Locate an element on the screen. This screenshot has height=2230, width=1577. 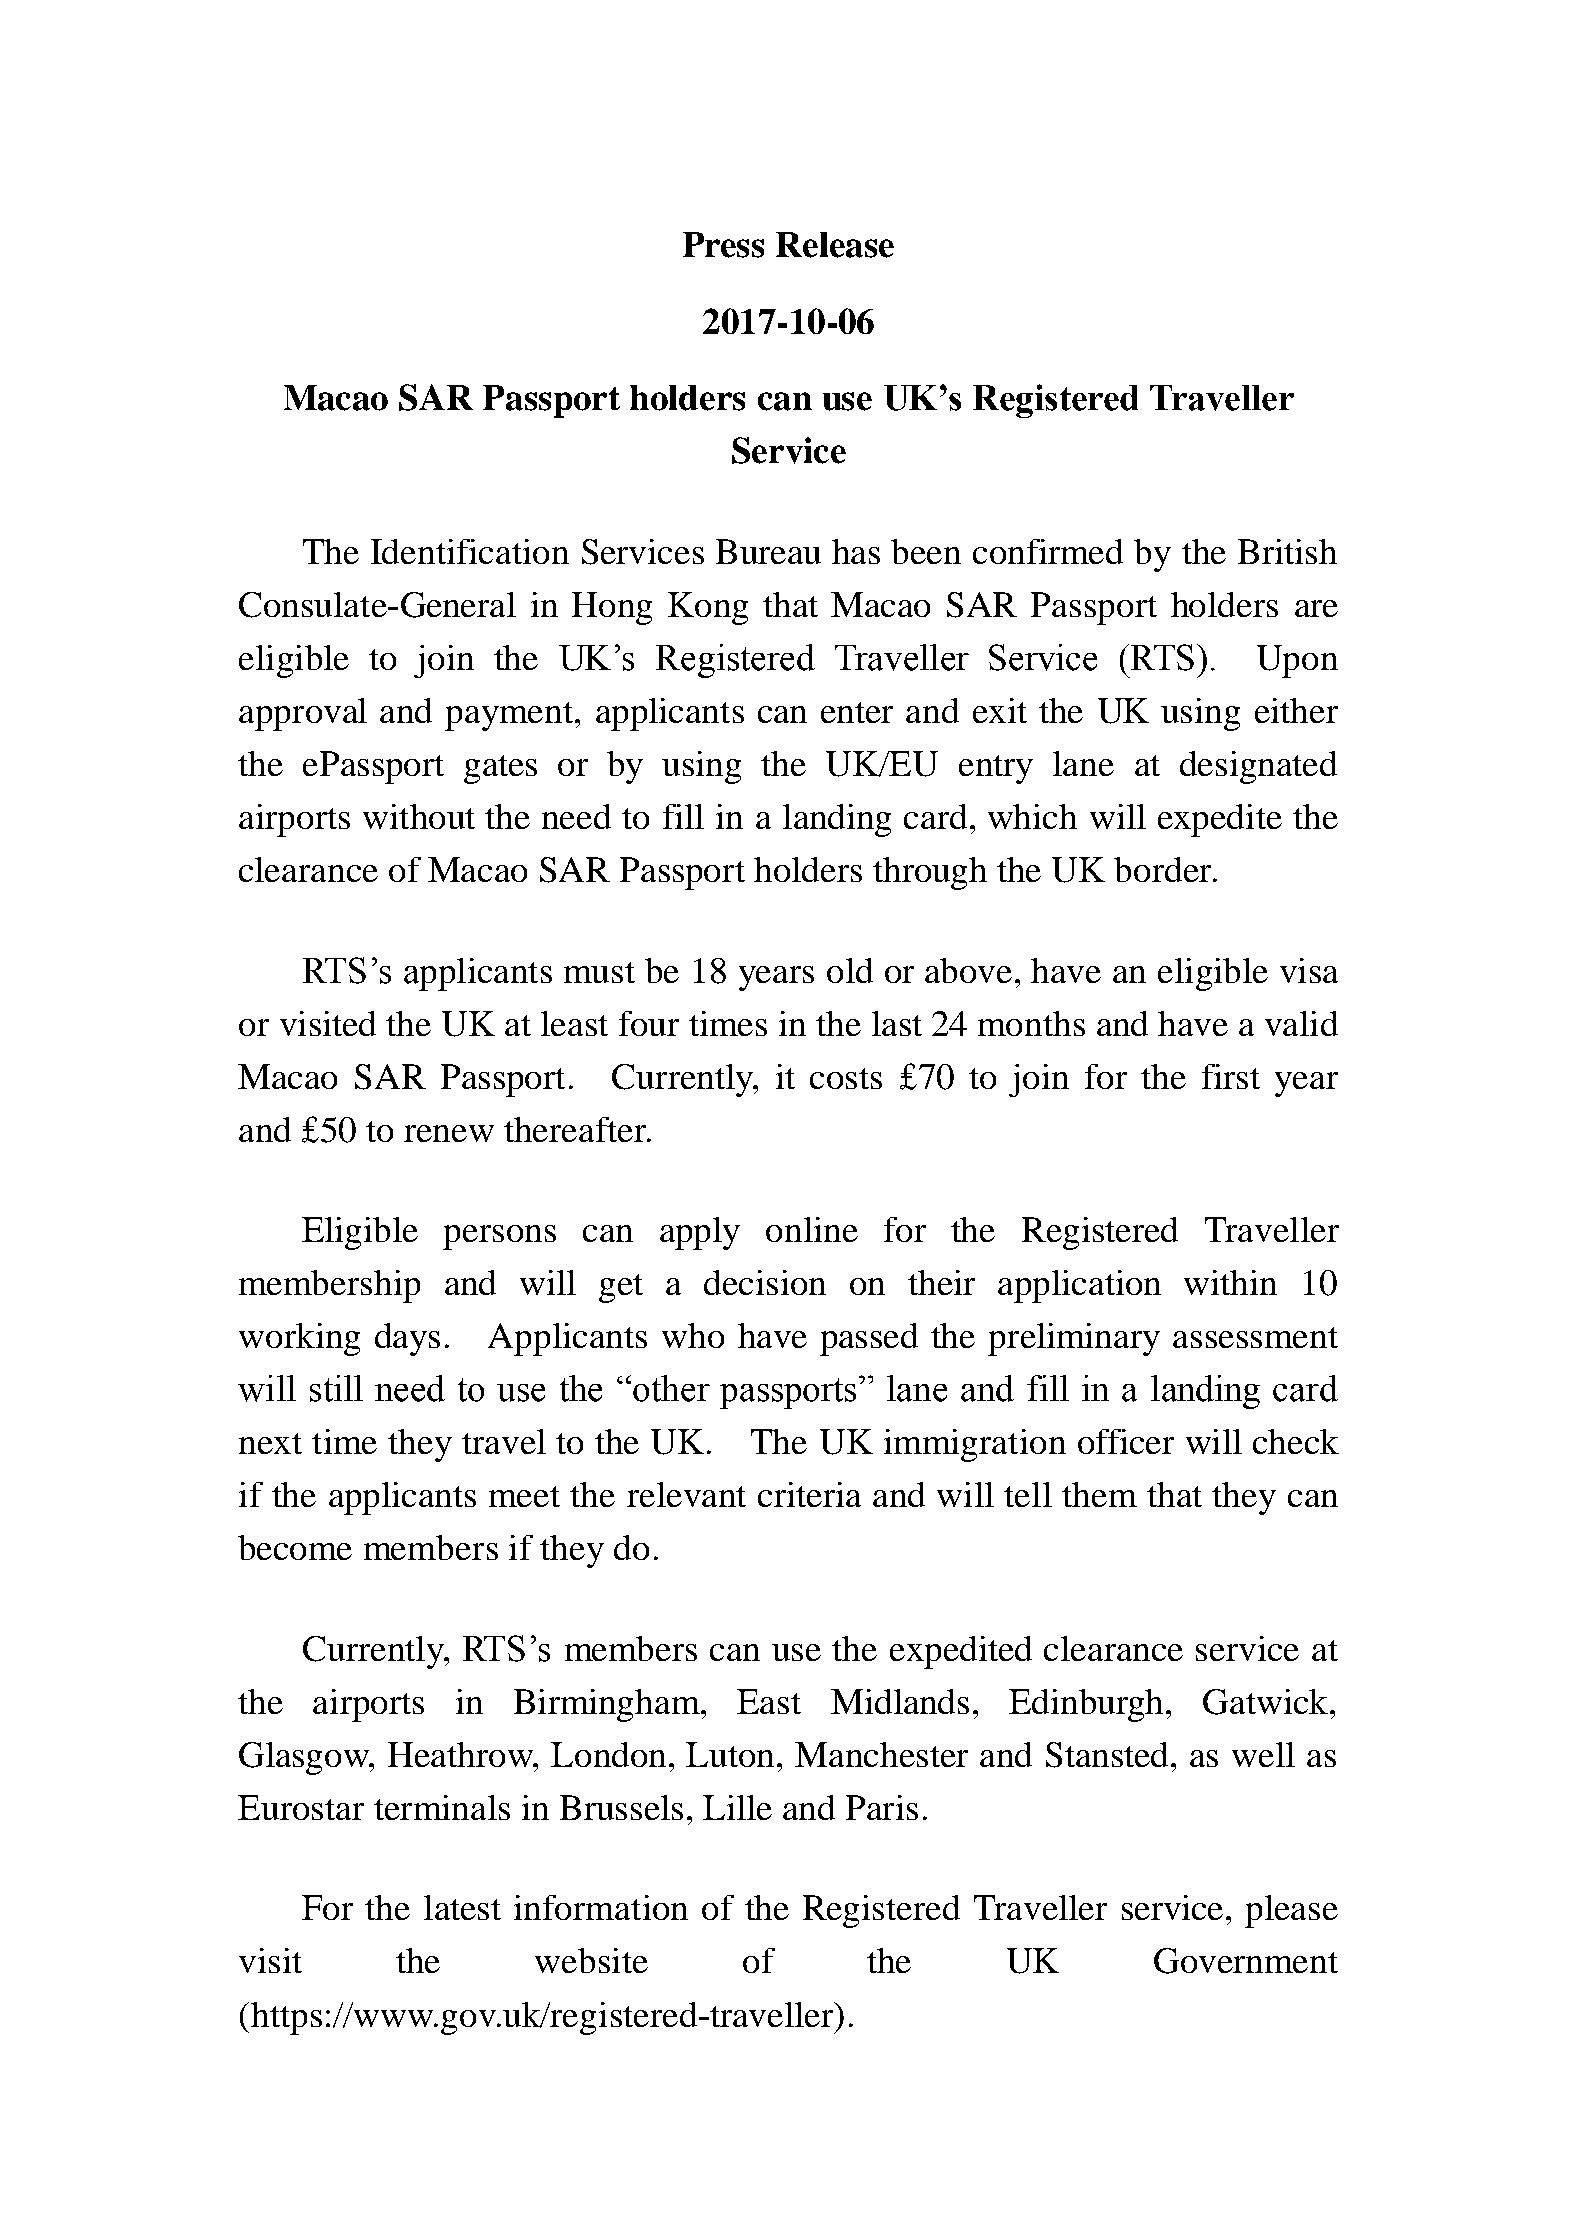
Release is located at coordinates (835, 245).
